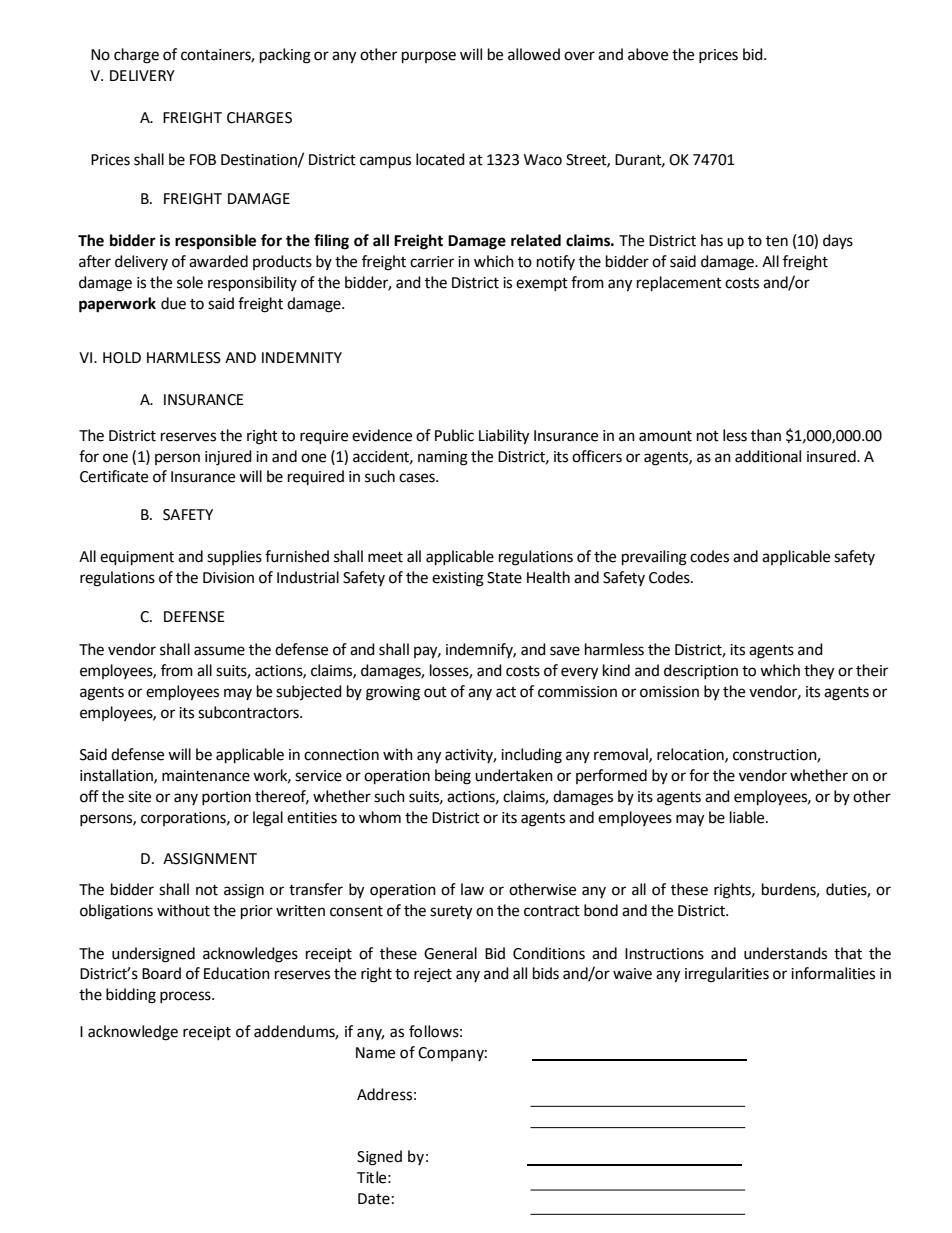 This image has width=952, height=1233. I want to click on allowed, so click(534, 54).
